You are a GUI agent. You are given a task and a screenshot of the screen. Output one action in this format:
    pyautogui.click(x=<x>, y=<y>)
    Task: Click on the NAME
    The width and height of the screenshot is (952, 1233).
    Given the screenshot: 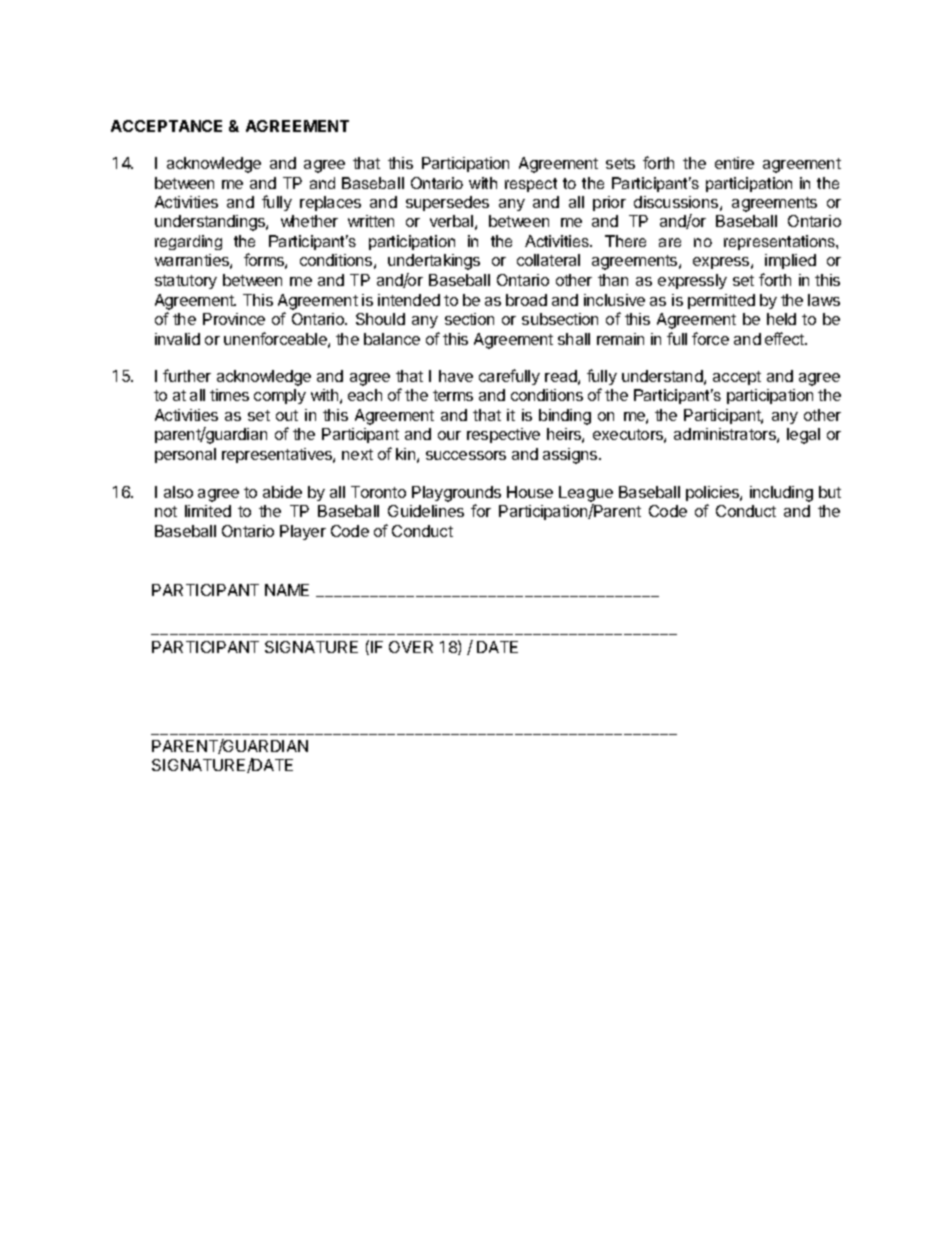 What is the action you would take?
    pyautogui.click(x=287, y=590)
